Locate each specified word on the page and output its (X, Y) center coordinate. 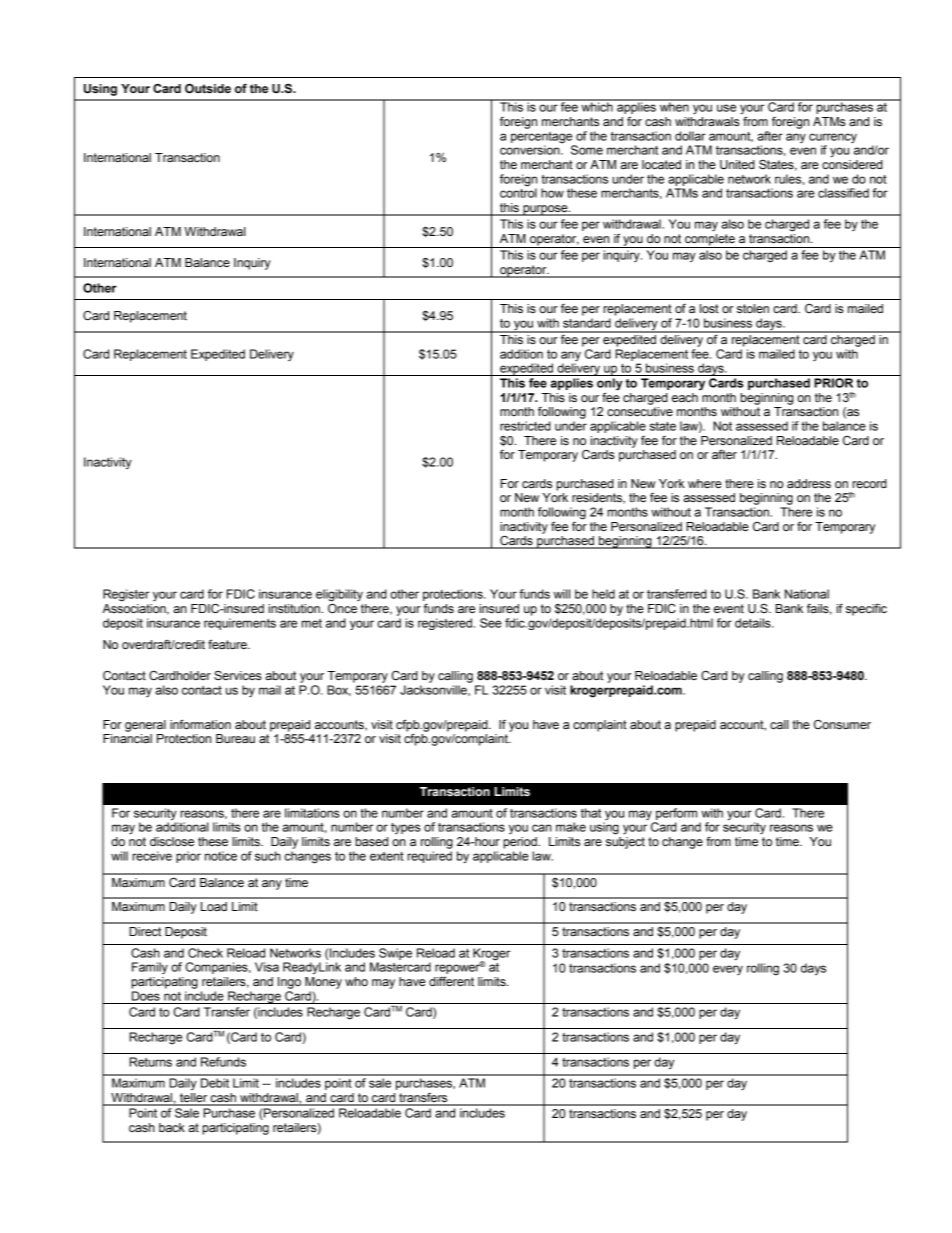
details (754, 623)
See (491, 623)
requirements (240, 624)
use (726, 108)
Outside (208, 88)
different (451, 981)
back (172, 1127)
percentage (543, 139)
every (728, 970)
